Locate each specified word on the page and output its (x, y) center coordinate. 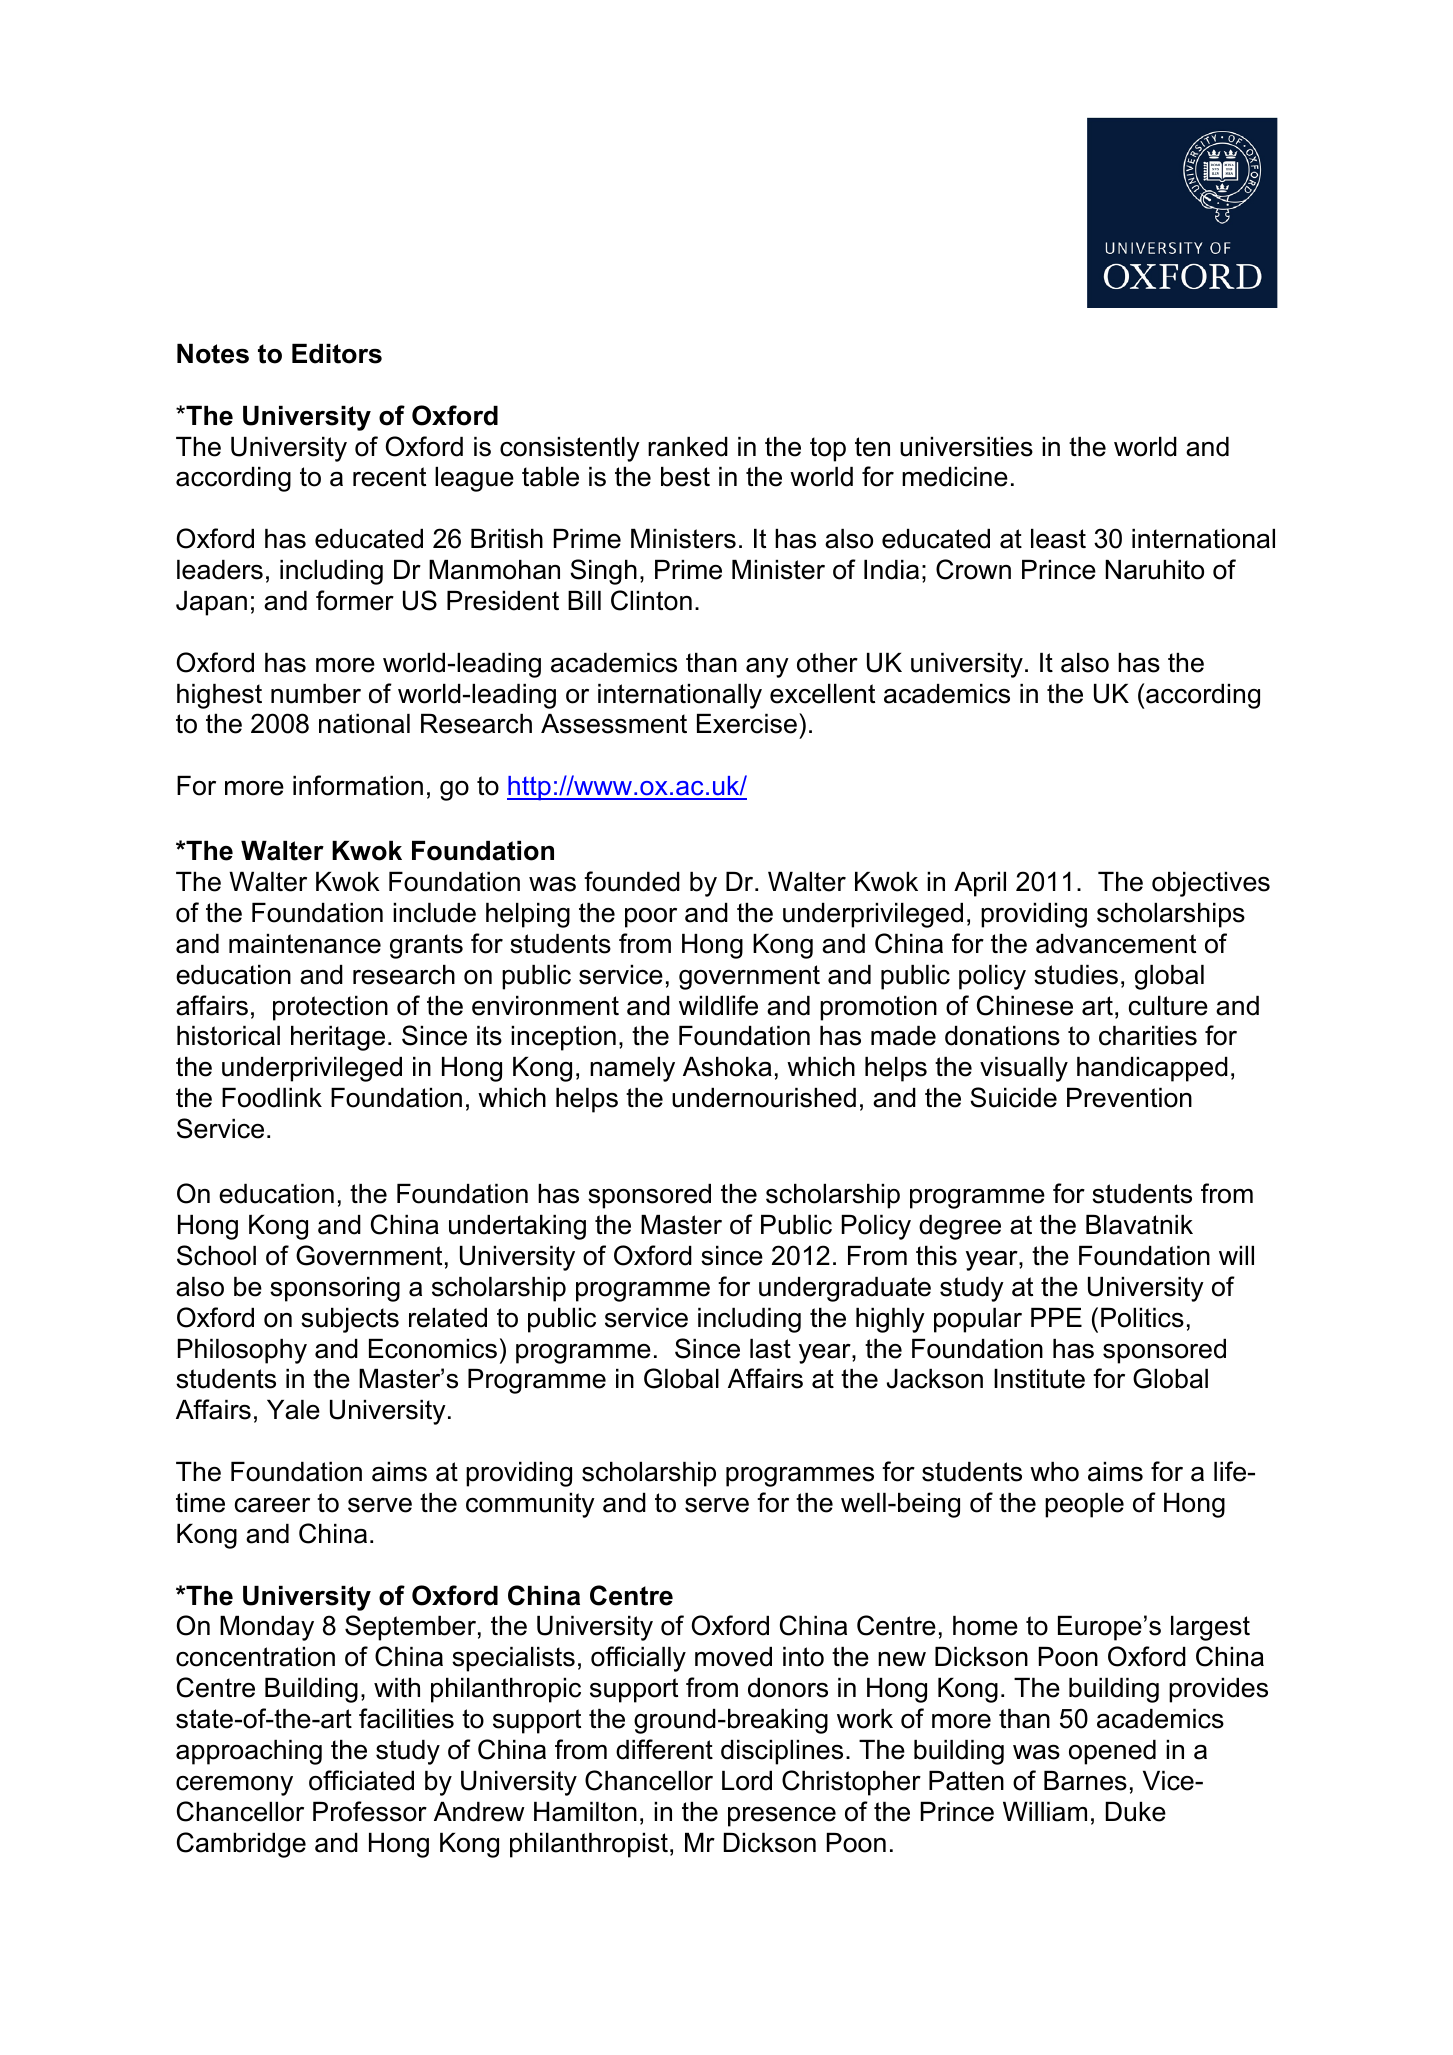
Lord (747, 1781)
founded (632, 881)
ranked (688, 447)
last (770, 1349)
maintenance (305, 944)
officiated (361, 1780)
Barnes (1085, 1781)
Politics (1142, 1318)
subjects (350, 1320)
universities (966, 447)
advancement (1116, 944)
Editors (337, 354)
